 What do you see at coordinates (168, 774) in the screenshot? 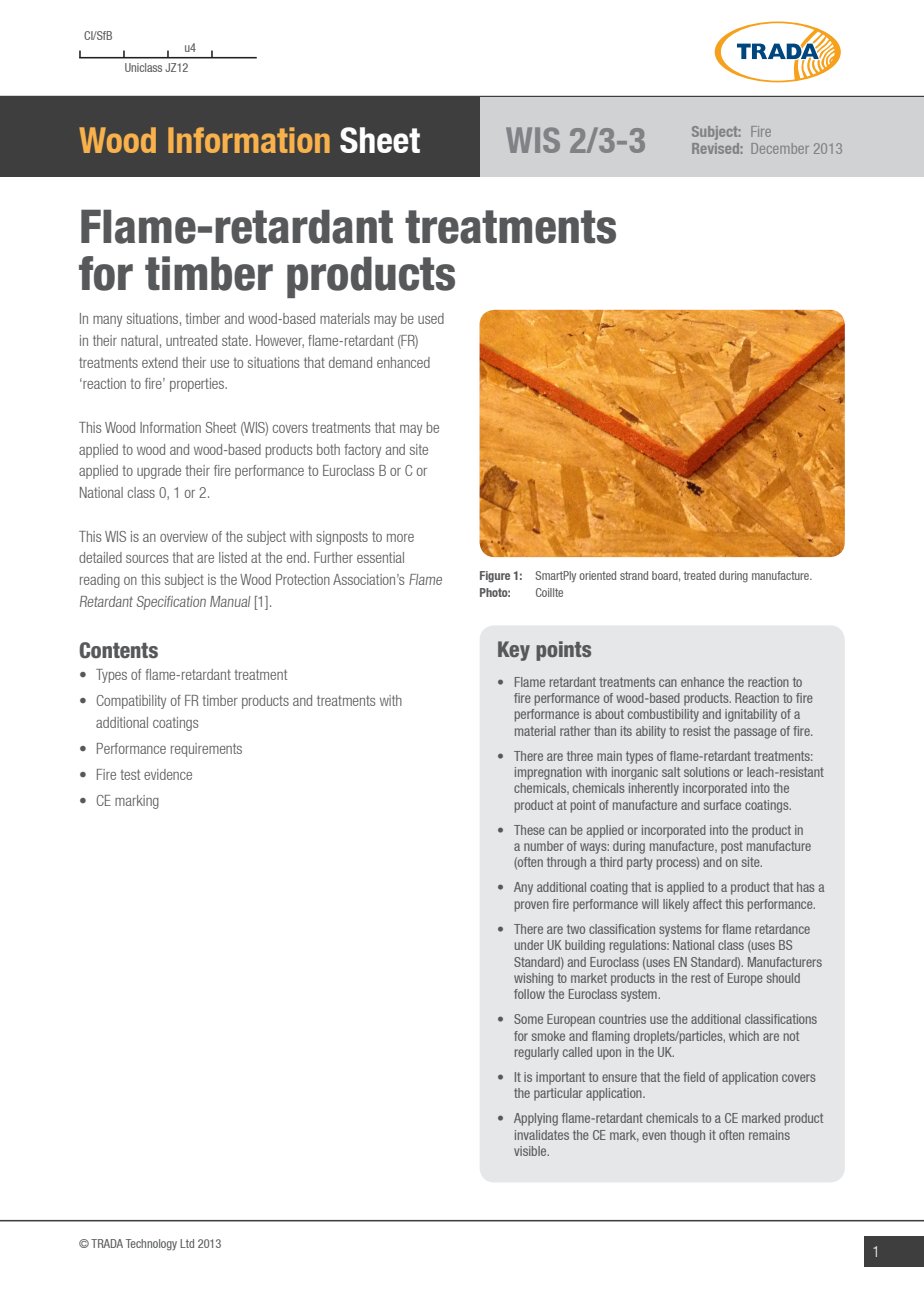
I see `evidence` at bounding box center [168, 774].
